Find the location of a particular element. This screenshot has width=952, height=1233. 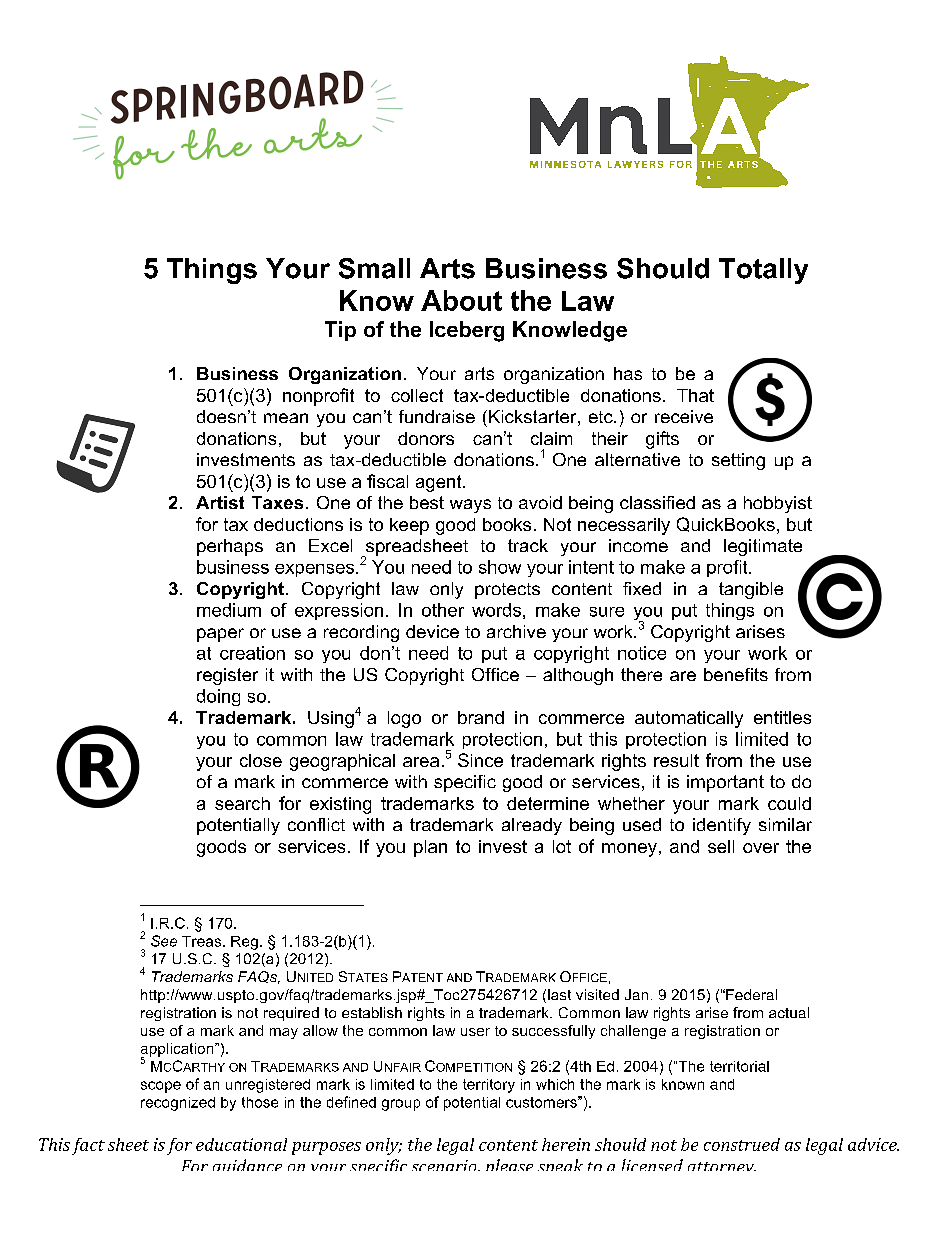

Artist is located at coordinates (220, 502).
